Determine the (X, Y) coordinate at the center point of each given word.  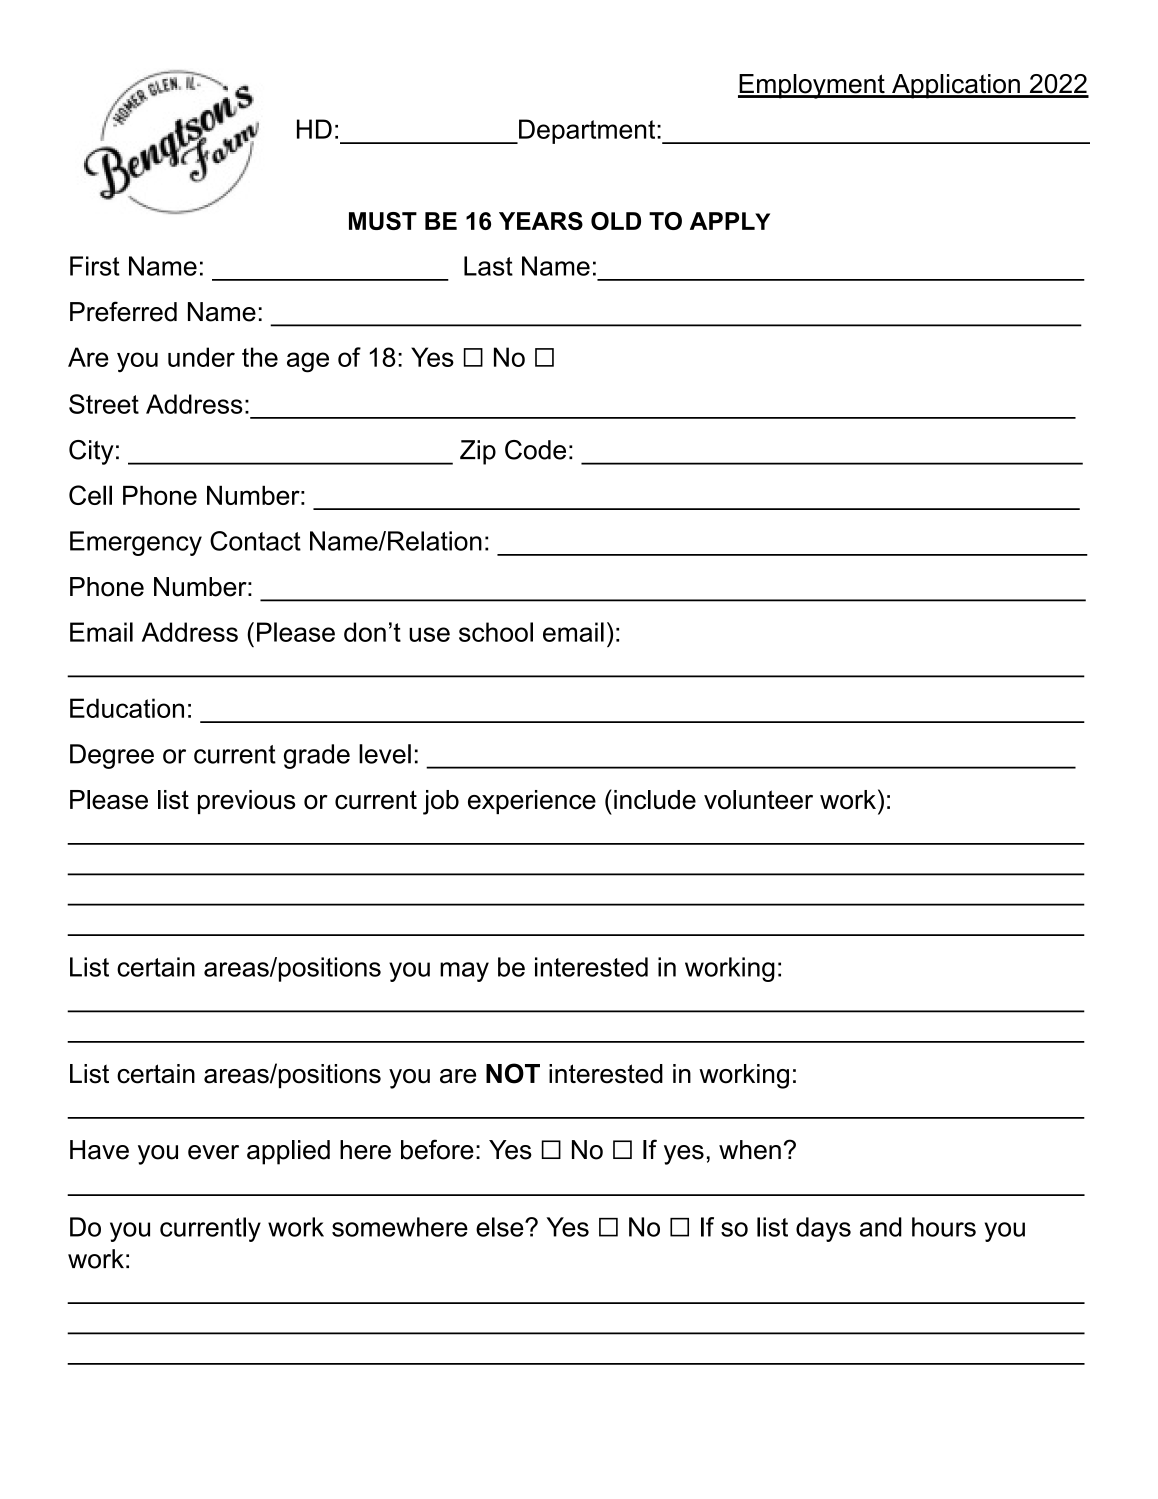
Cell (90, 495)
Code (535, 450)
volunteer (758, 800)
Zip (478, 452)
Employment (812, 86)
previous (246, 802)
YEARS (541, 221)
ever (213, 1152)
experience (532, 802)
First (95, 266)
